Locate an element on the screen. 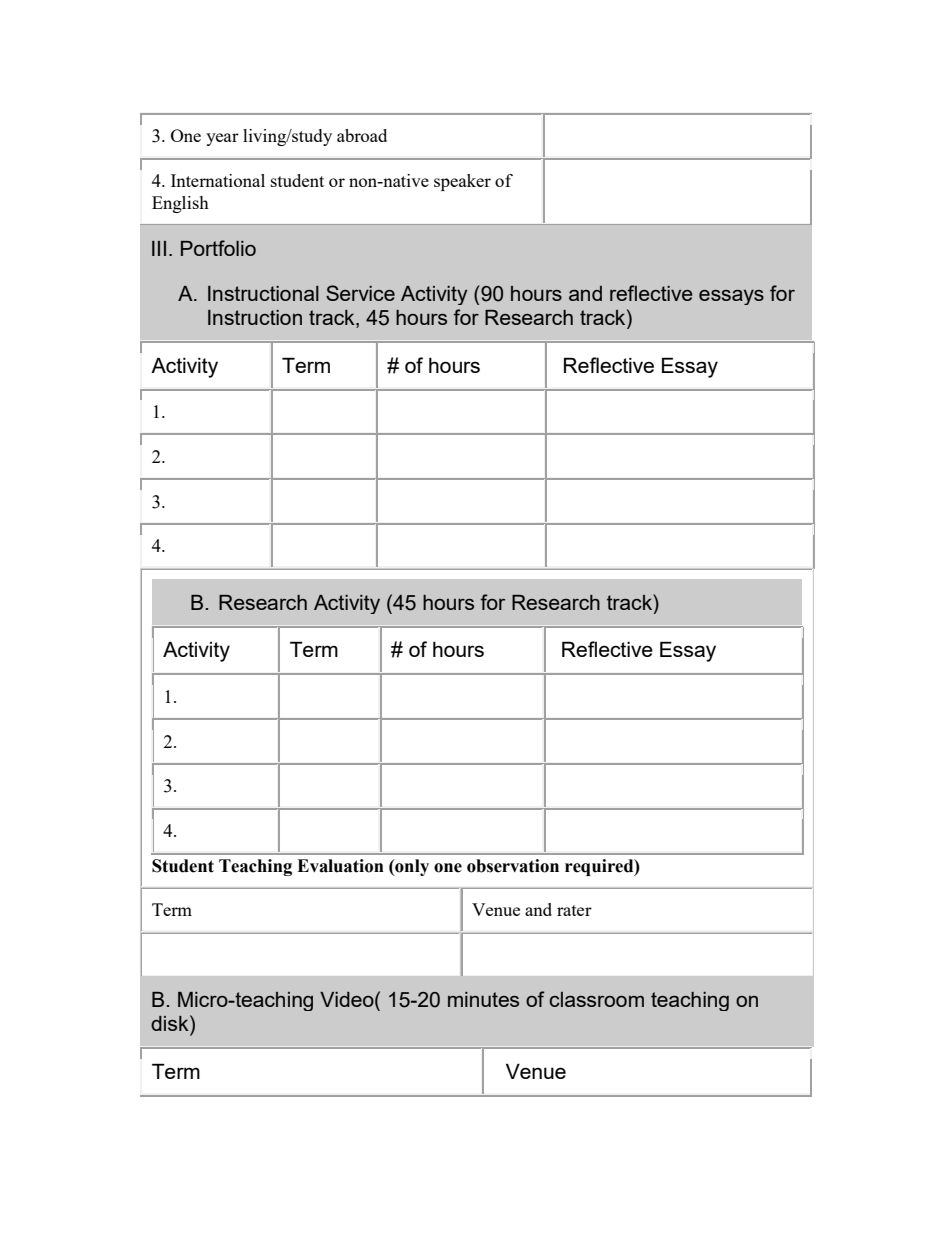 The image size is (952, 1233). observation is located at coordinates (513, 866).
